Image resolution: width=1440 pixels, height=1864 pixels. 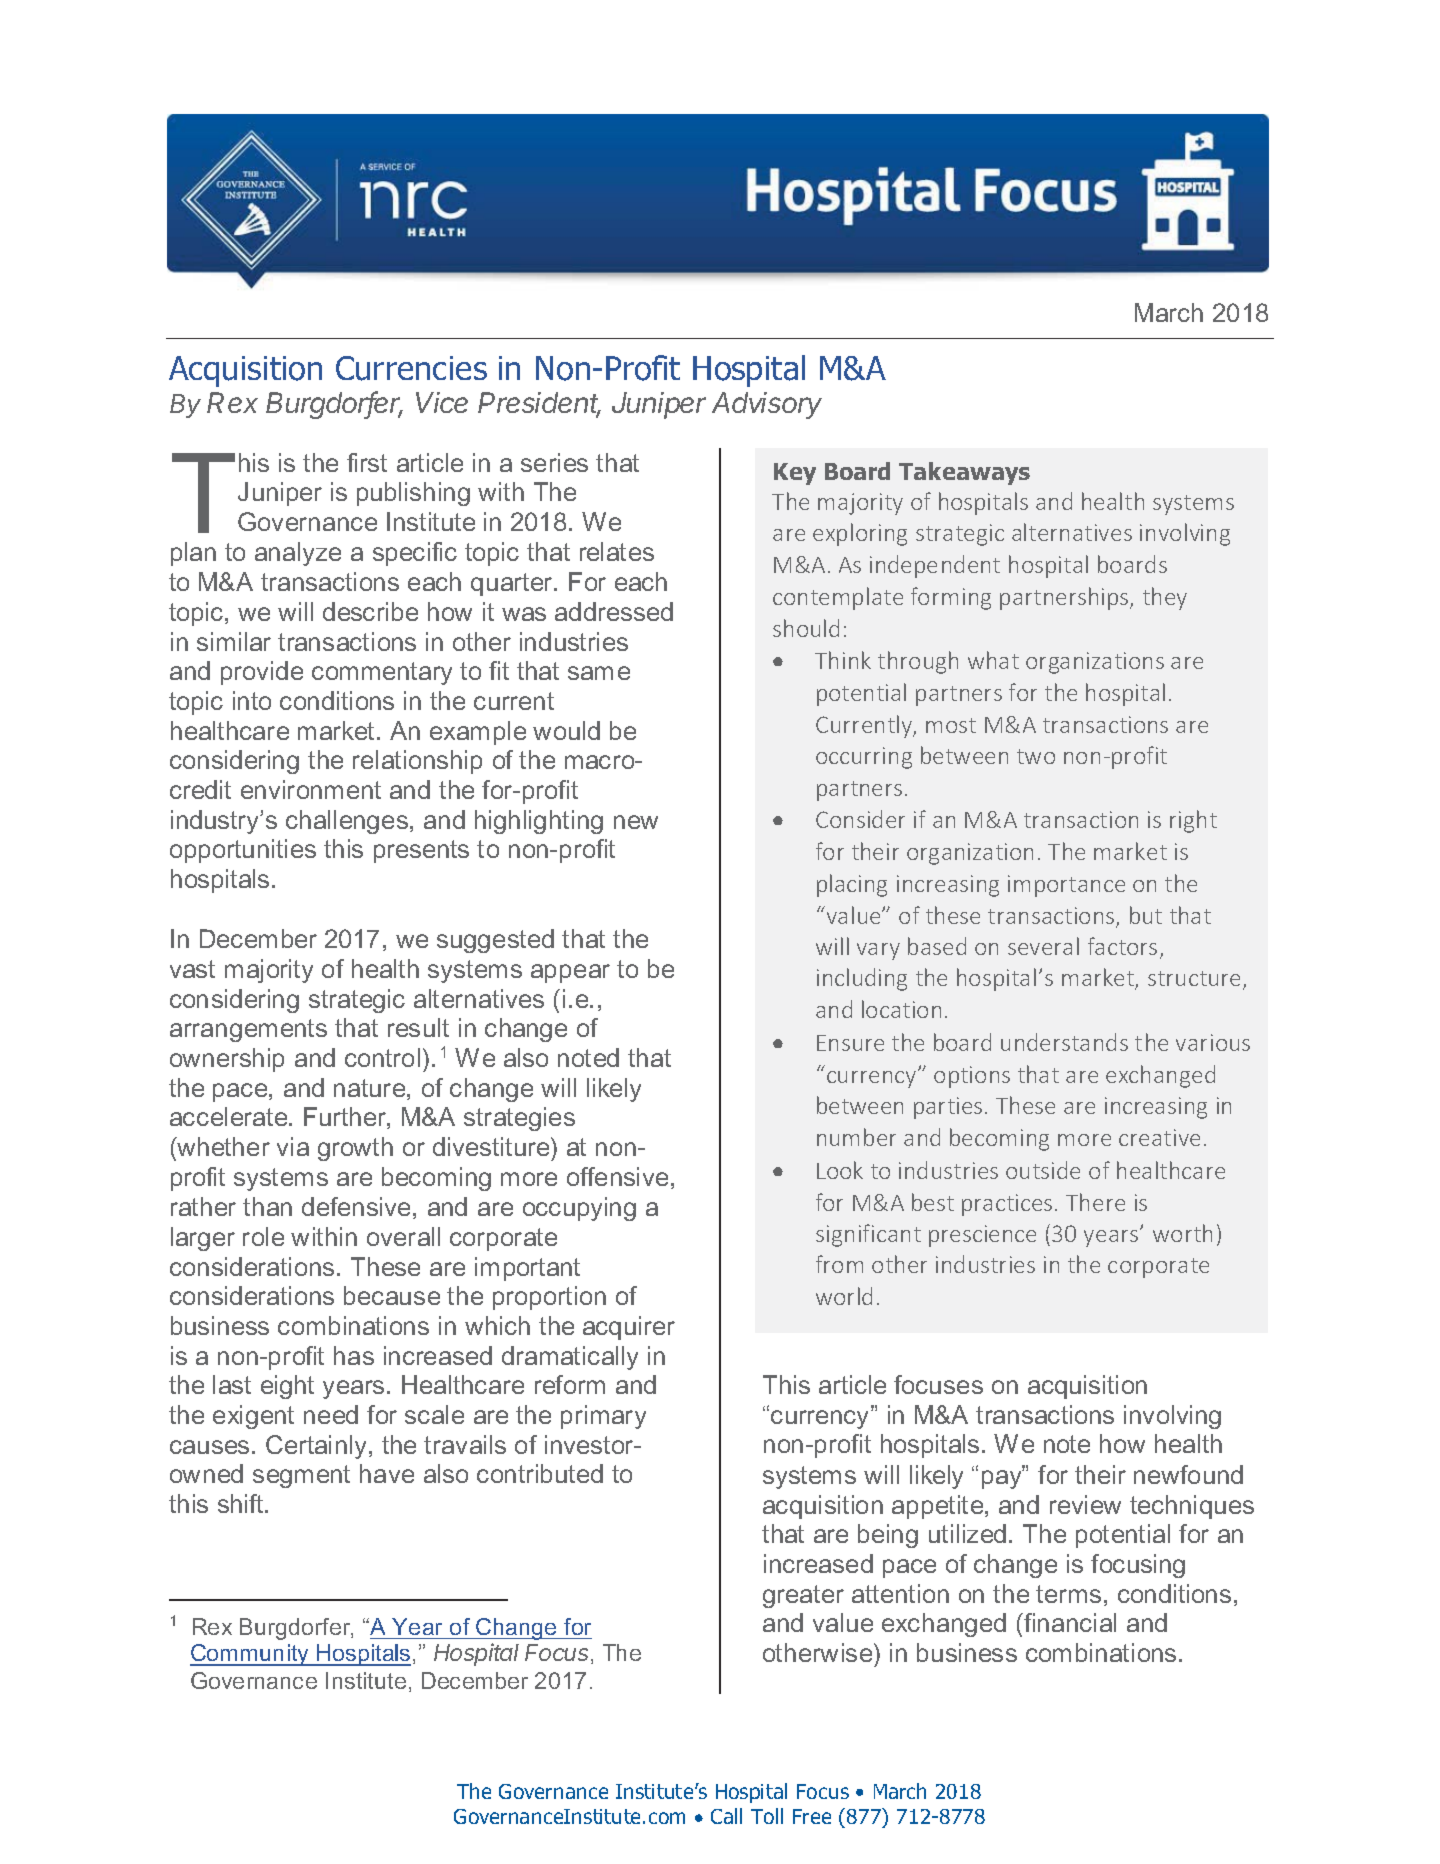 I want to click on acquirer, so click(x=629, y=1328).
